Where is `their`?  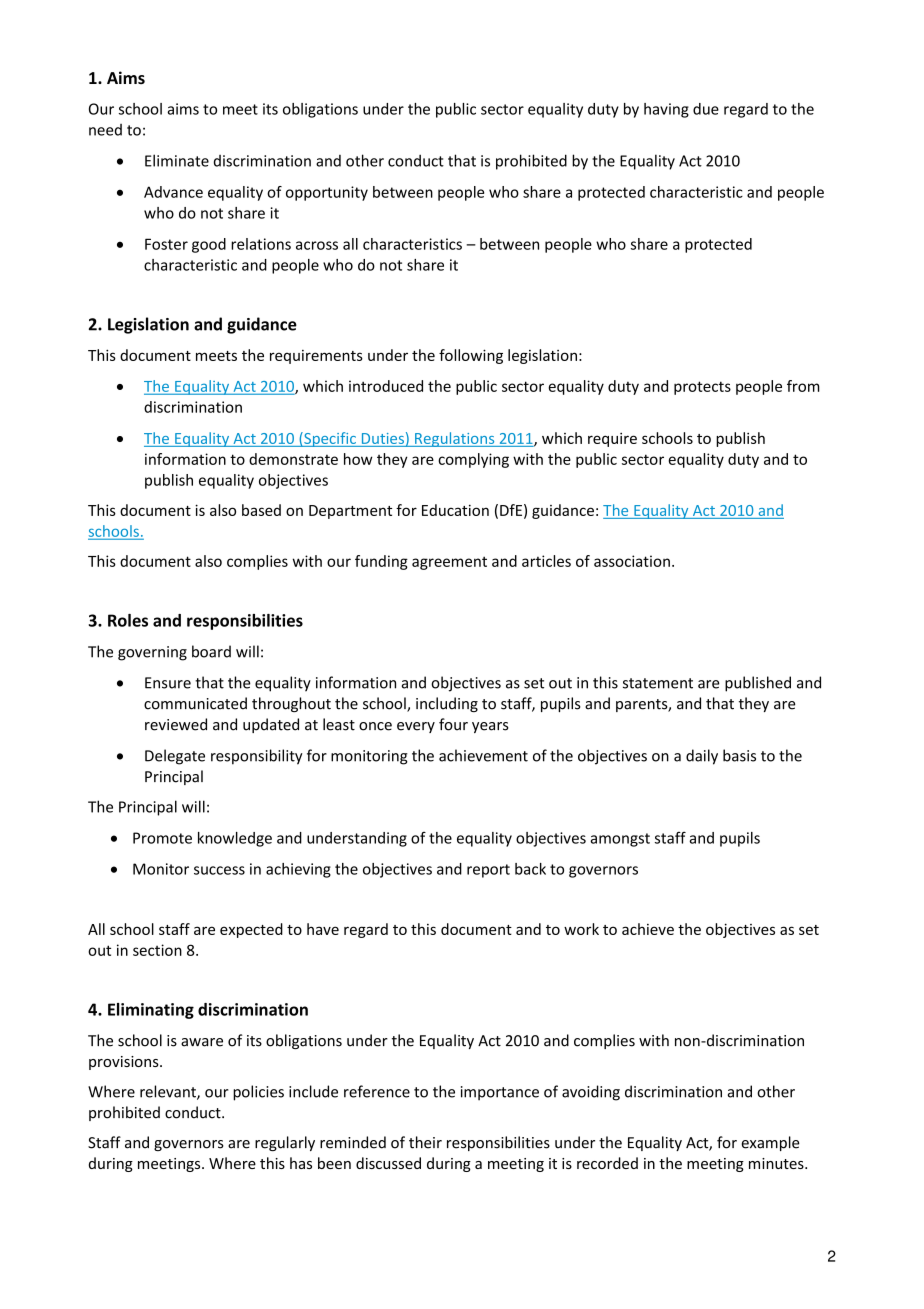
their is located at coordinates (425, 1142).
